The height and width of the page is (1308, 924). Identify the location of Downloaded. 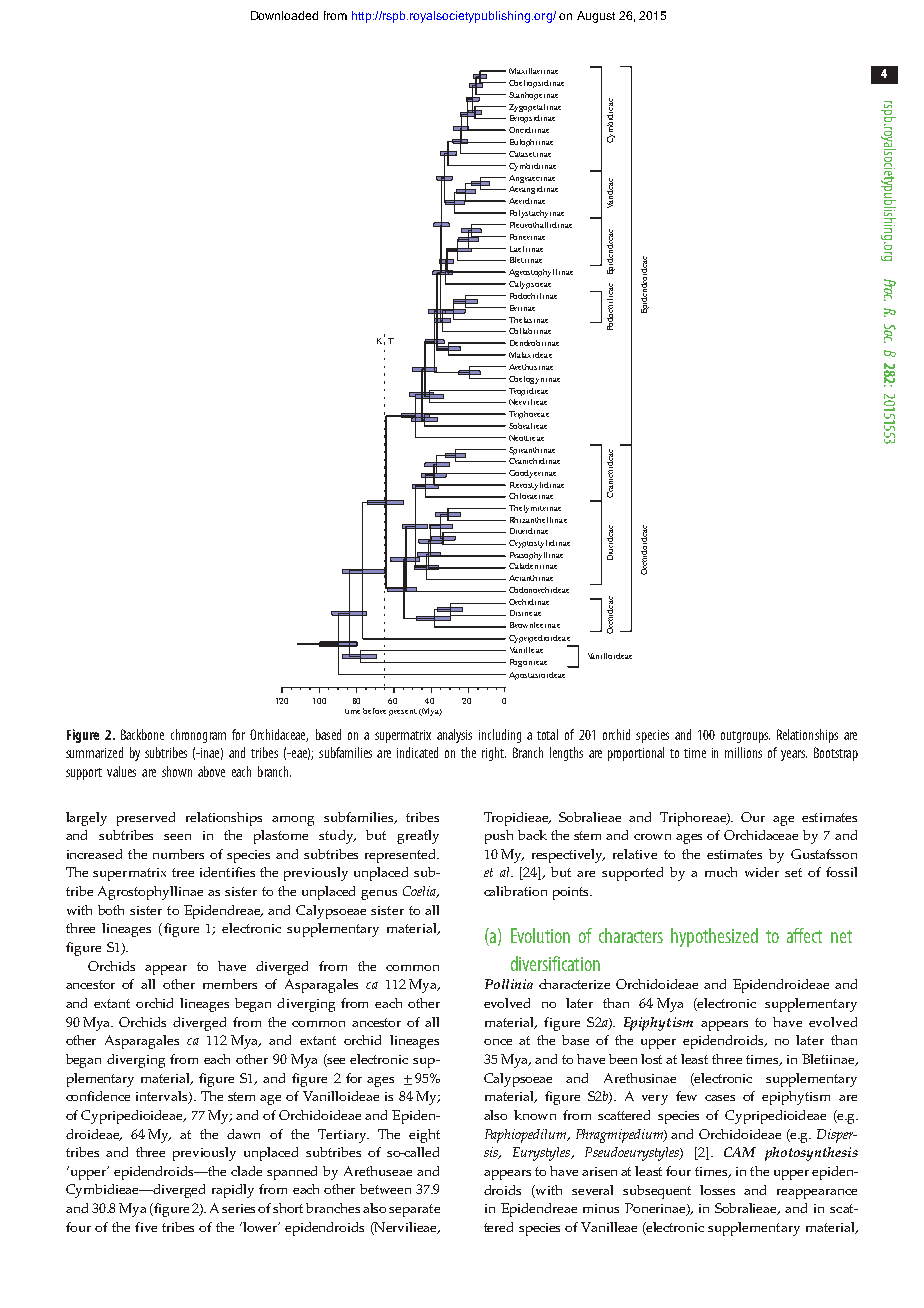
(284, 15).
